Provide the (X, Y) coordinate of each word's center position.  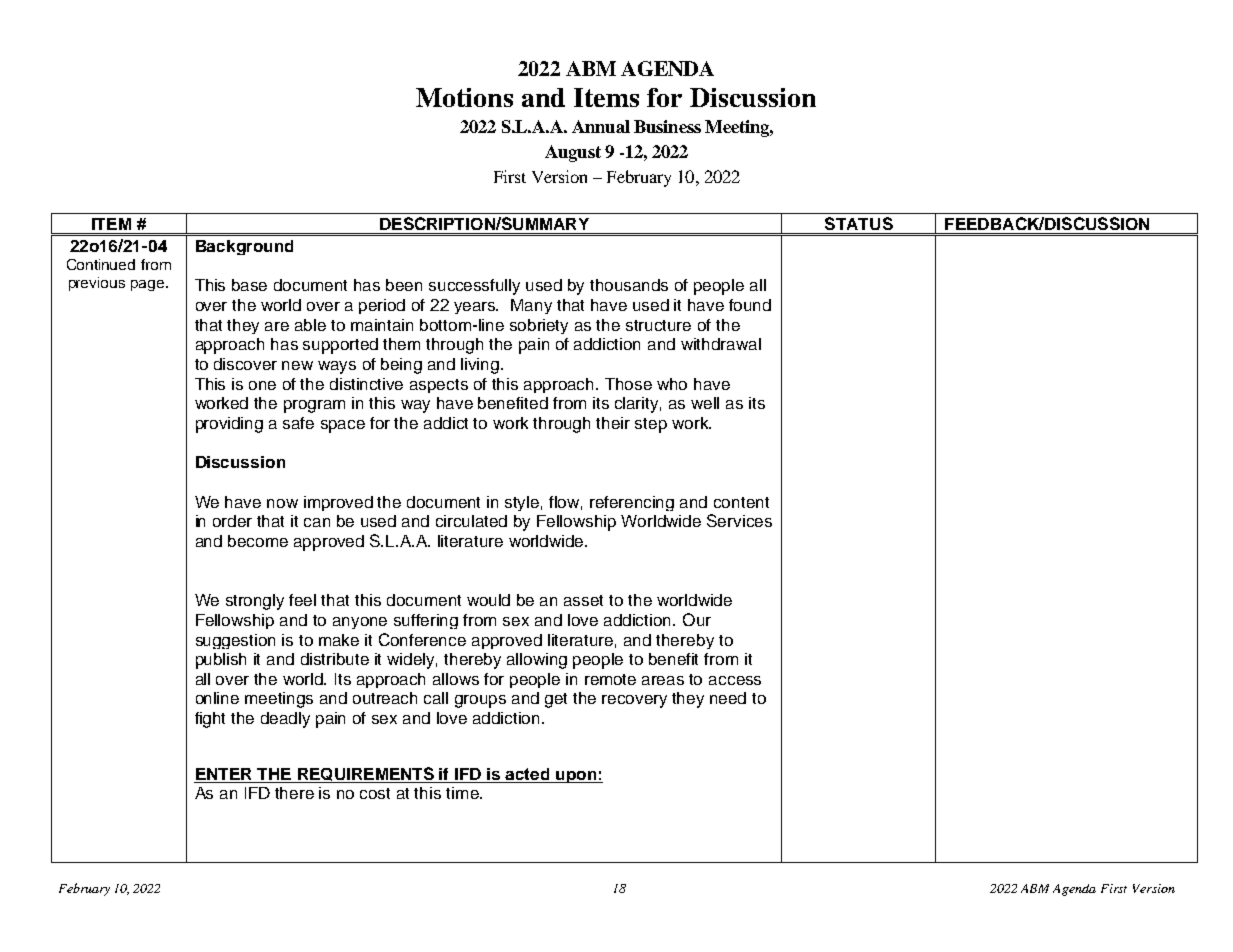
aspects (439, 386)
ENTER (223, 774)
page (149, 285)
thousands (629, 285)
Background (244, 247)
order (232, 521)
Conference (422, 639)
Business (667, 126)
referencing (632, 503)
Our (697, 619)
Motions (464, 97)
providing (229, 425)
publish (221, 661)
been (404, 285)
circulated (471, 521)
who (672, 384)
